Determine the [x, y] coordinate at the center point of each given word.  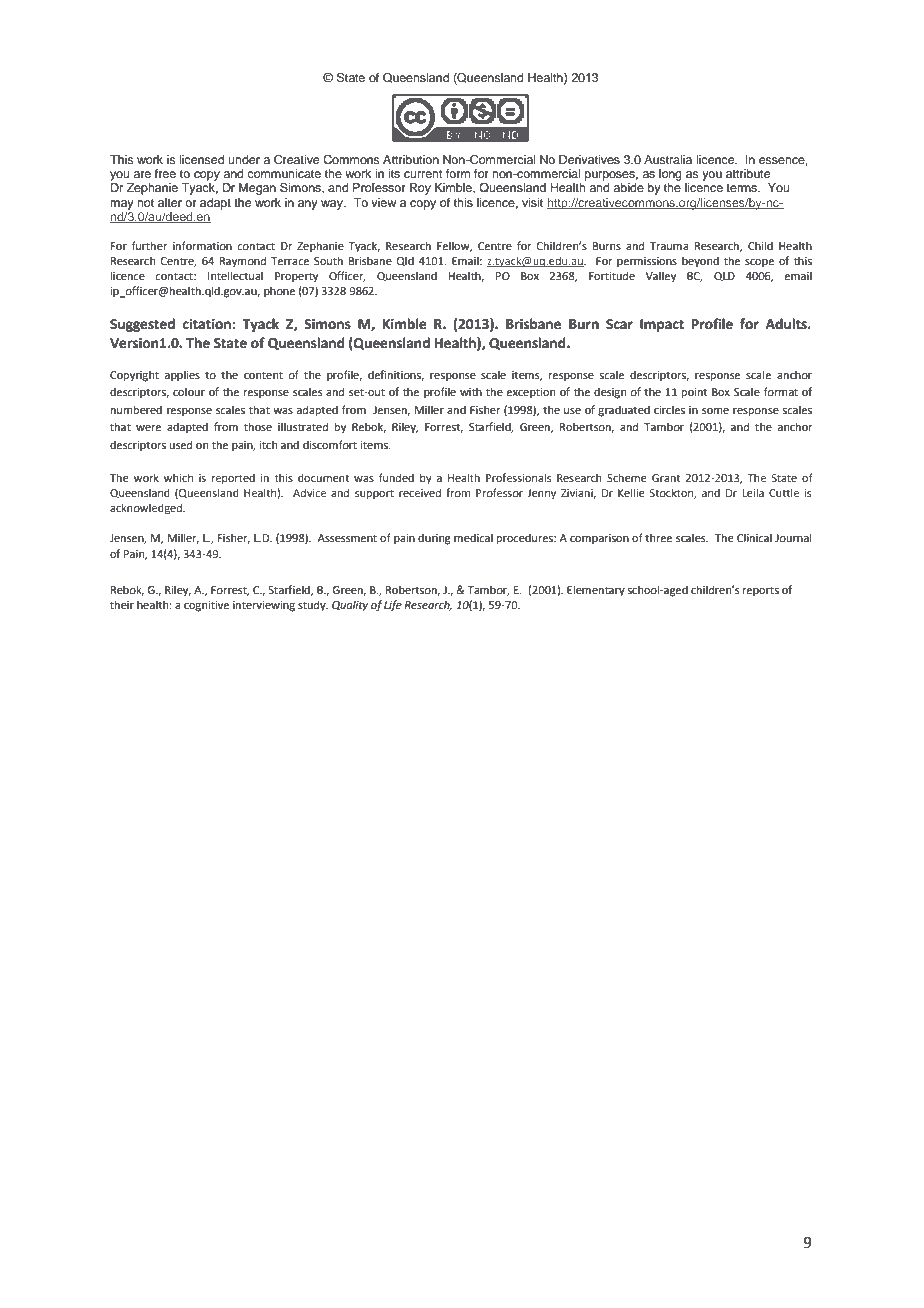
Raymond [243, 262]
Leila [753, 492]
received [420, 492]
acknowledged [147, 509]
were [148, 428]
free [165, 173]
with [471, 391]
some [715, 411]
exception [530, 393]
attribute [748, 173]
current [423, 174]
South [328, 260]
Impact [662, 325]
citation [207, 324]
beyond [700, 262]
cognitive [206, 606]
